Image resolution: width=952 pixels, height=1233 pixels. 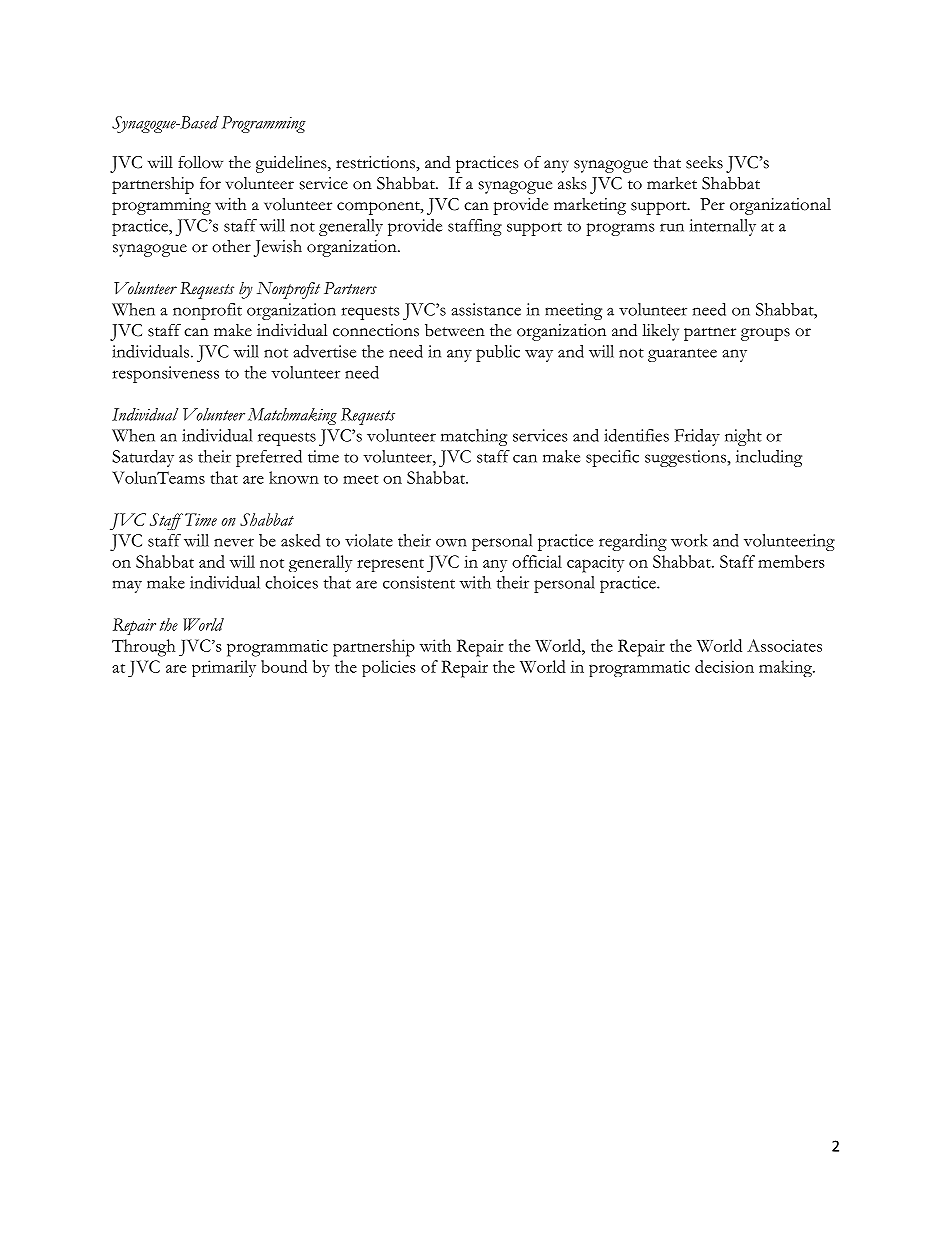 I want to click on primarily, so click(x=224, y=668).
